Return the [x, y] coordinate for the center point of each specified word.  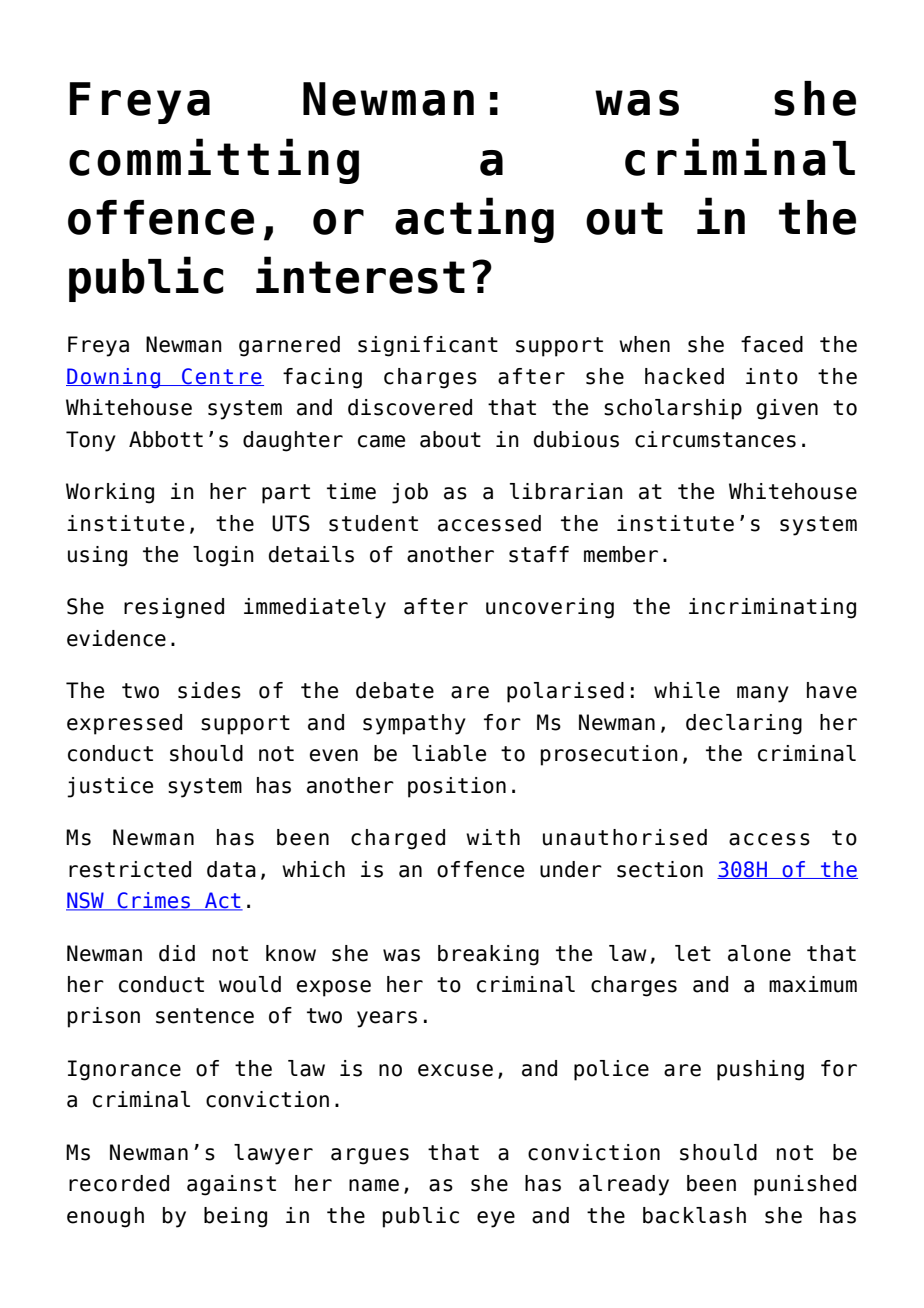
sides [209, 690]
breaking [488, 955]
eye [496, 1219]
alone [759, 953]
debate [395, 690]
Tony [91, 441]
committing [214, 161]
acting [474, 220]
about [450, 439]
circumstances [715, 439]
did [177, 953]
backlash [694, 1215]
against [231, 1185]
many [763, 694]
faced [772, 344]
